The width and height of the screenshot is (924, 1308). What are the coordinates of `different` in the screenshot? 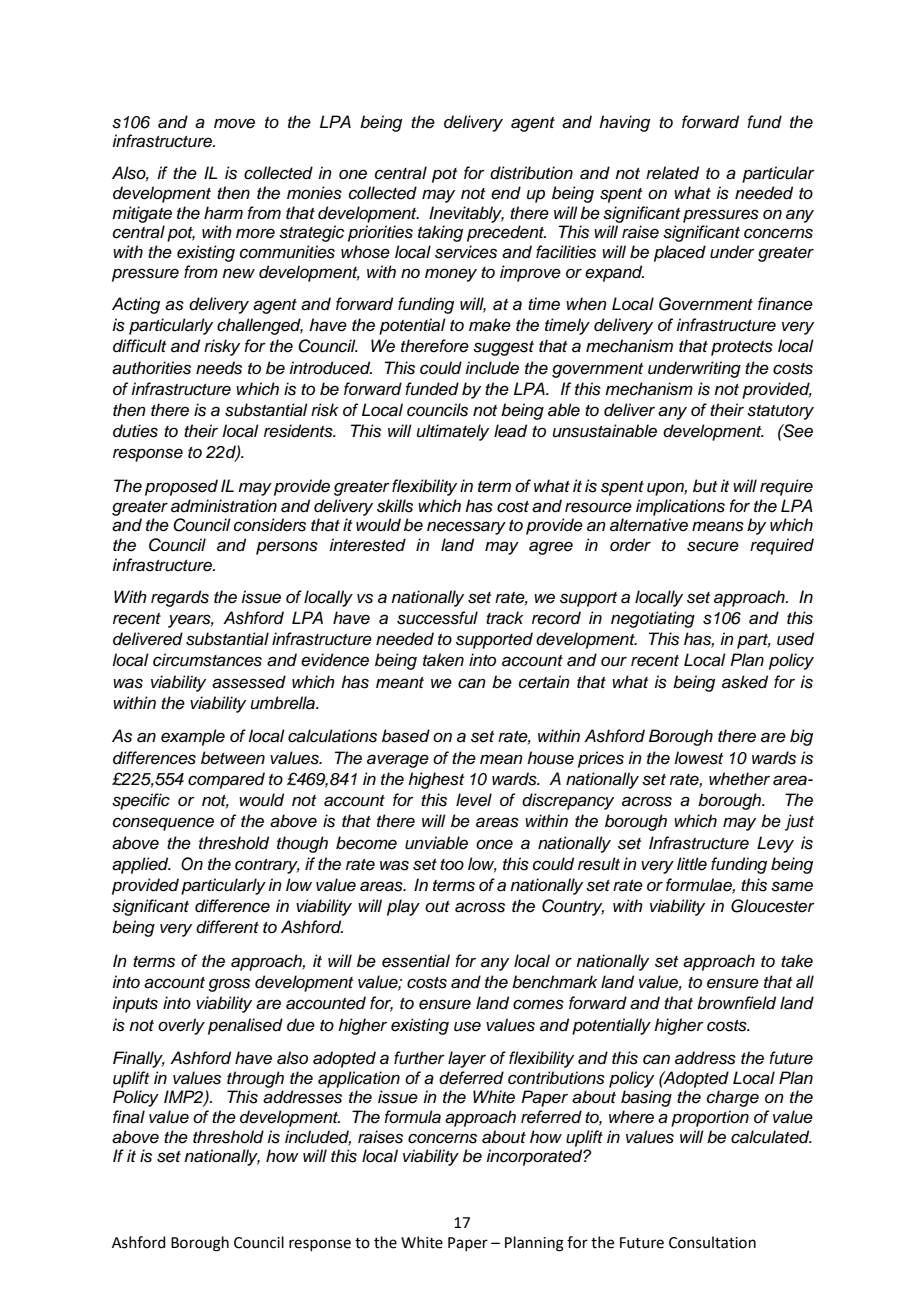 It's located at (227, 927).
